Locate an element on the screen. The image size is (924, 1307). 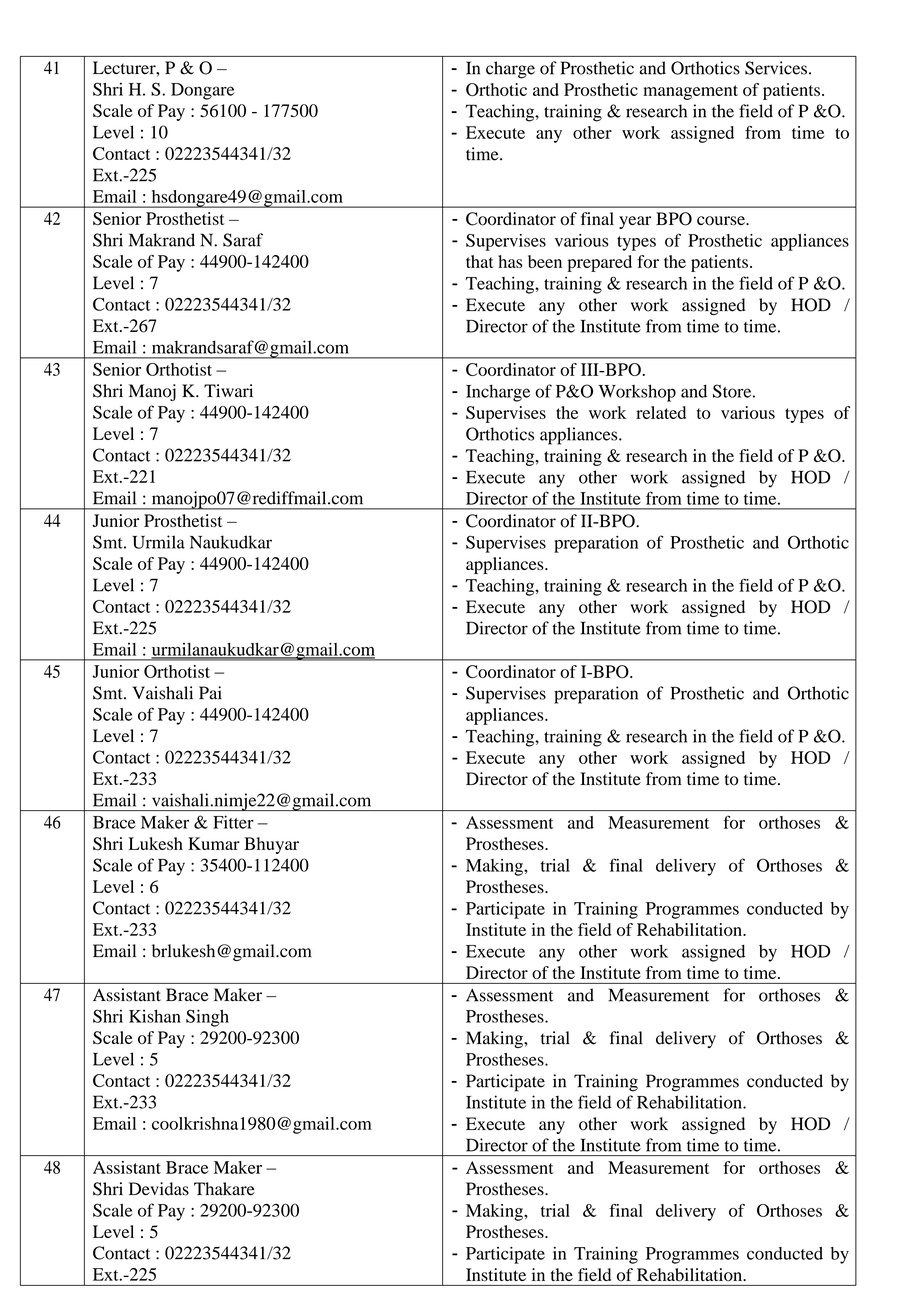
that is located at coordinates (480, 261).
